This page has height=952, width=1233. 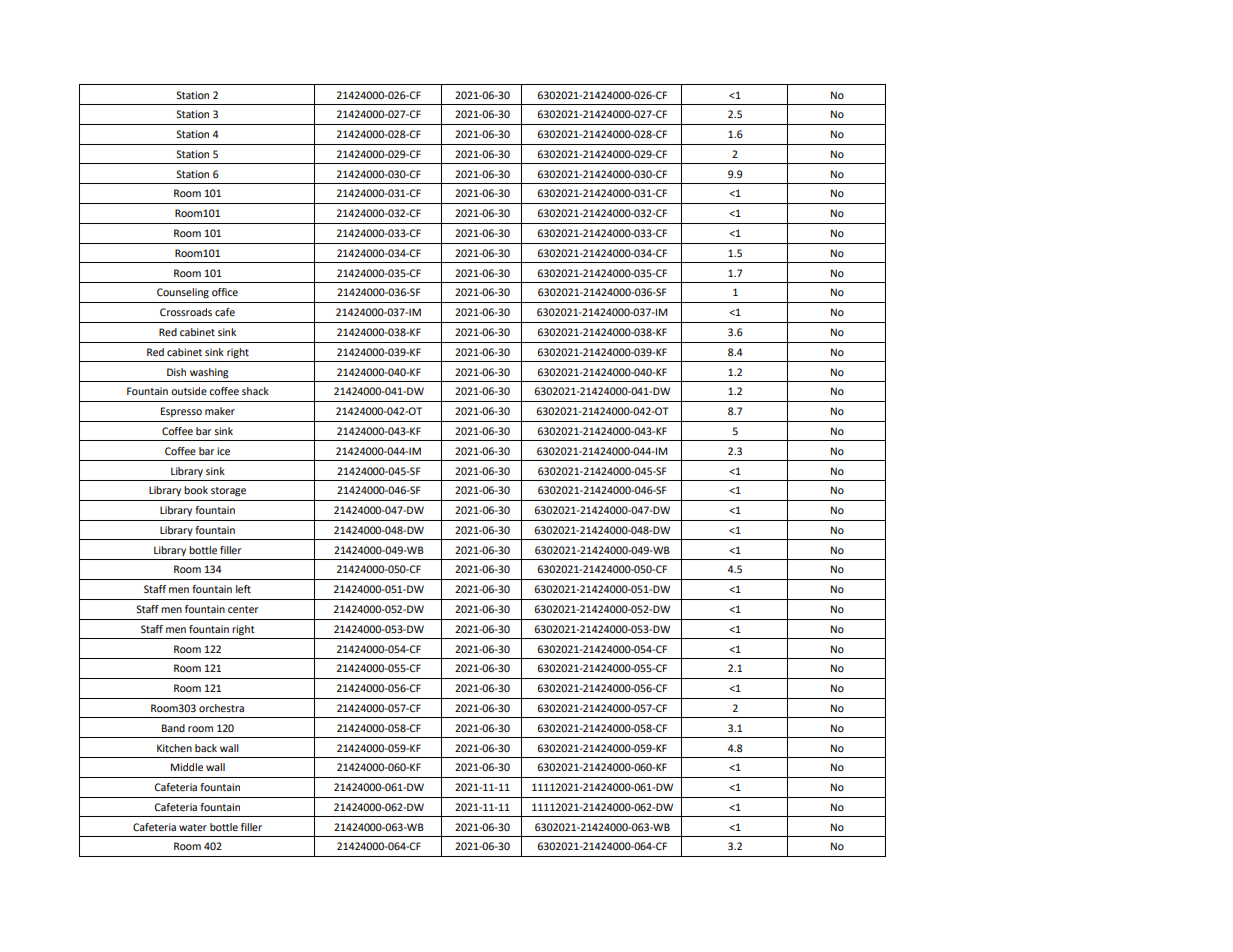 What do you see at coordinates (255, 391) in the page?
I see `shack` at bounding box center [255, 391].
